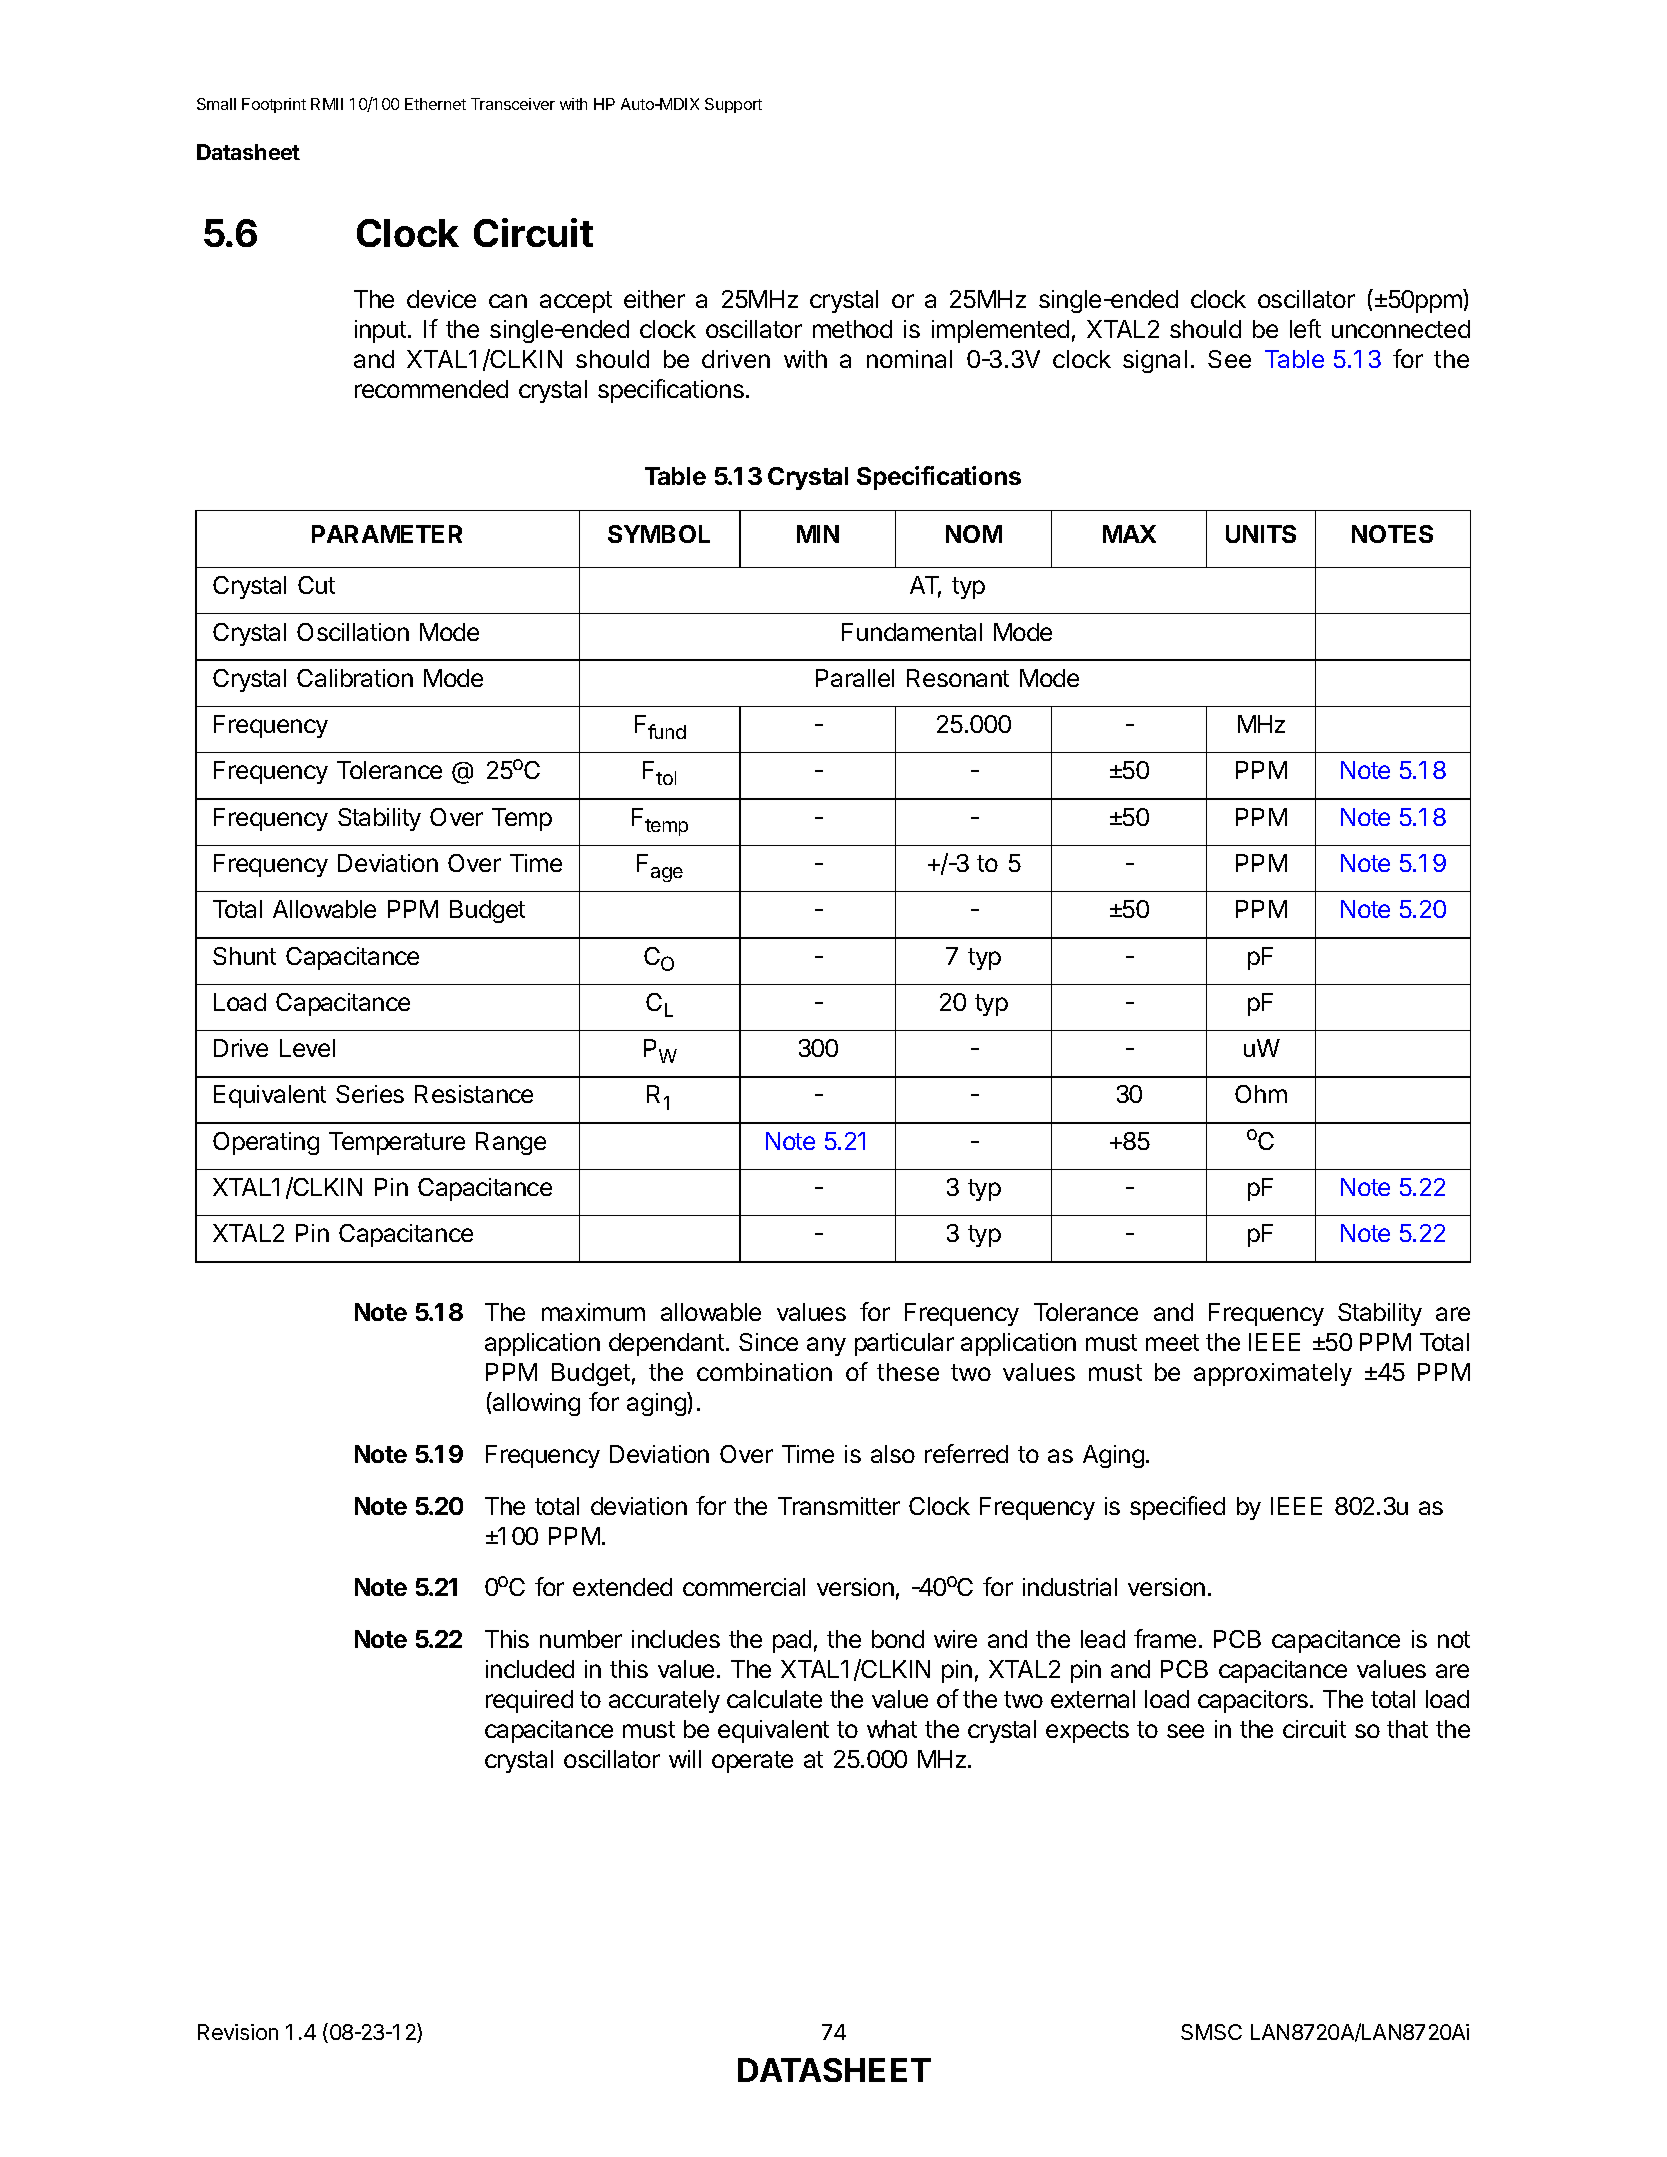 This screenshot has width=1667, height=2157. What do you see at coordinates (1407, 1729) in the screenshot?
I see `that` at bounding box center [1407, 1729].
